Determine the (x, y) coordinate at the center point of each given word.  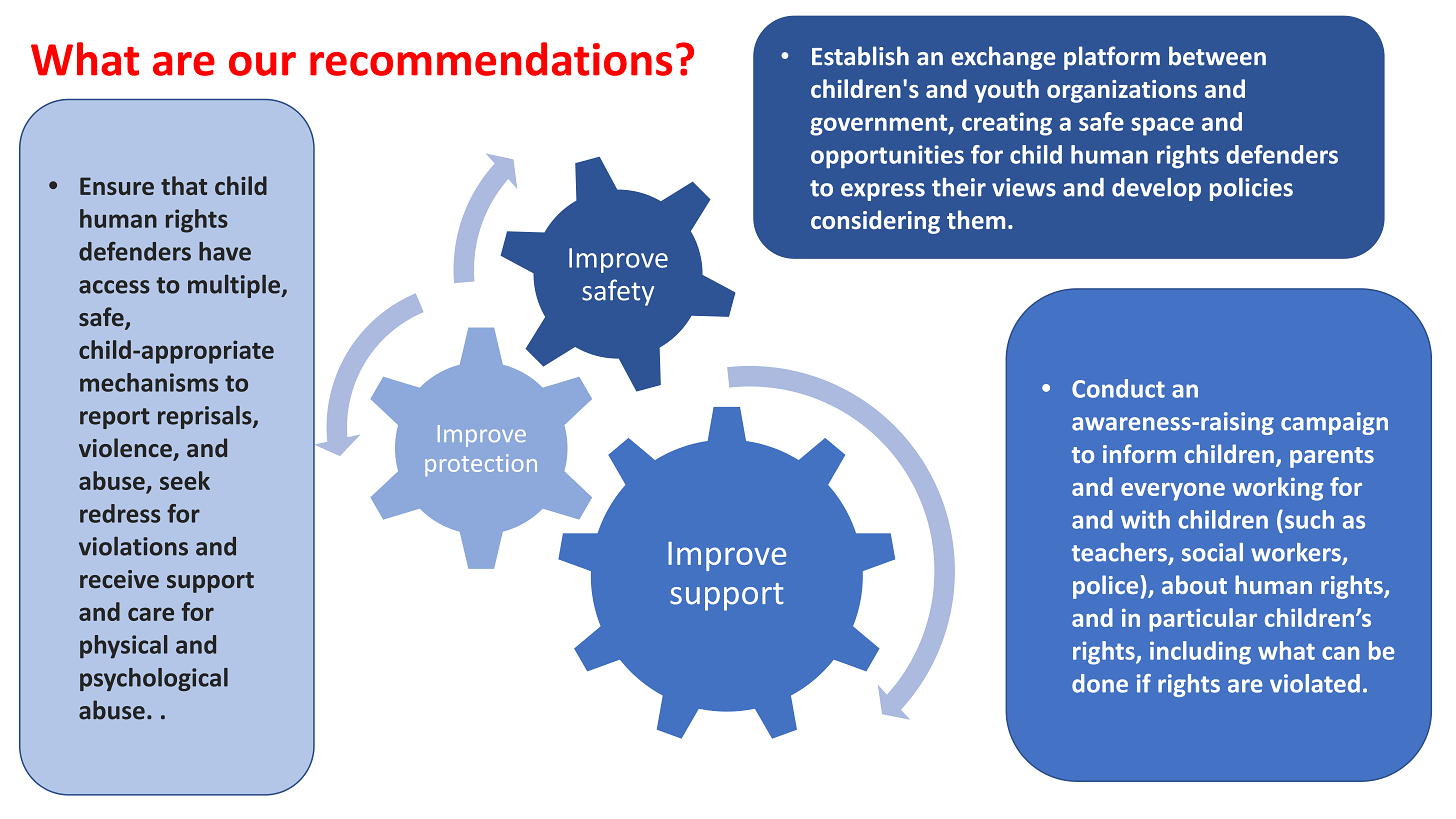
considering (875, 222)
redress (120, 513)
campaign (1334, 423)
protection (481, 465)
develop (1156, 189)
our (262, 64)
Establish (860, 56)
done (1100, 683)
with (1145, 519)
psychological (154, 679)
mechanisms (149, 382)
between (1217, 56)
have (225, 251)
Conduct (1118, 388)
